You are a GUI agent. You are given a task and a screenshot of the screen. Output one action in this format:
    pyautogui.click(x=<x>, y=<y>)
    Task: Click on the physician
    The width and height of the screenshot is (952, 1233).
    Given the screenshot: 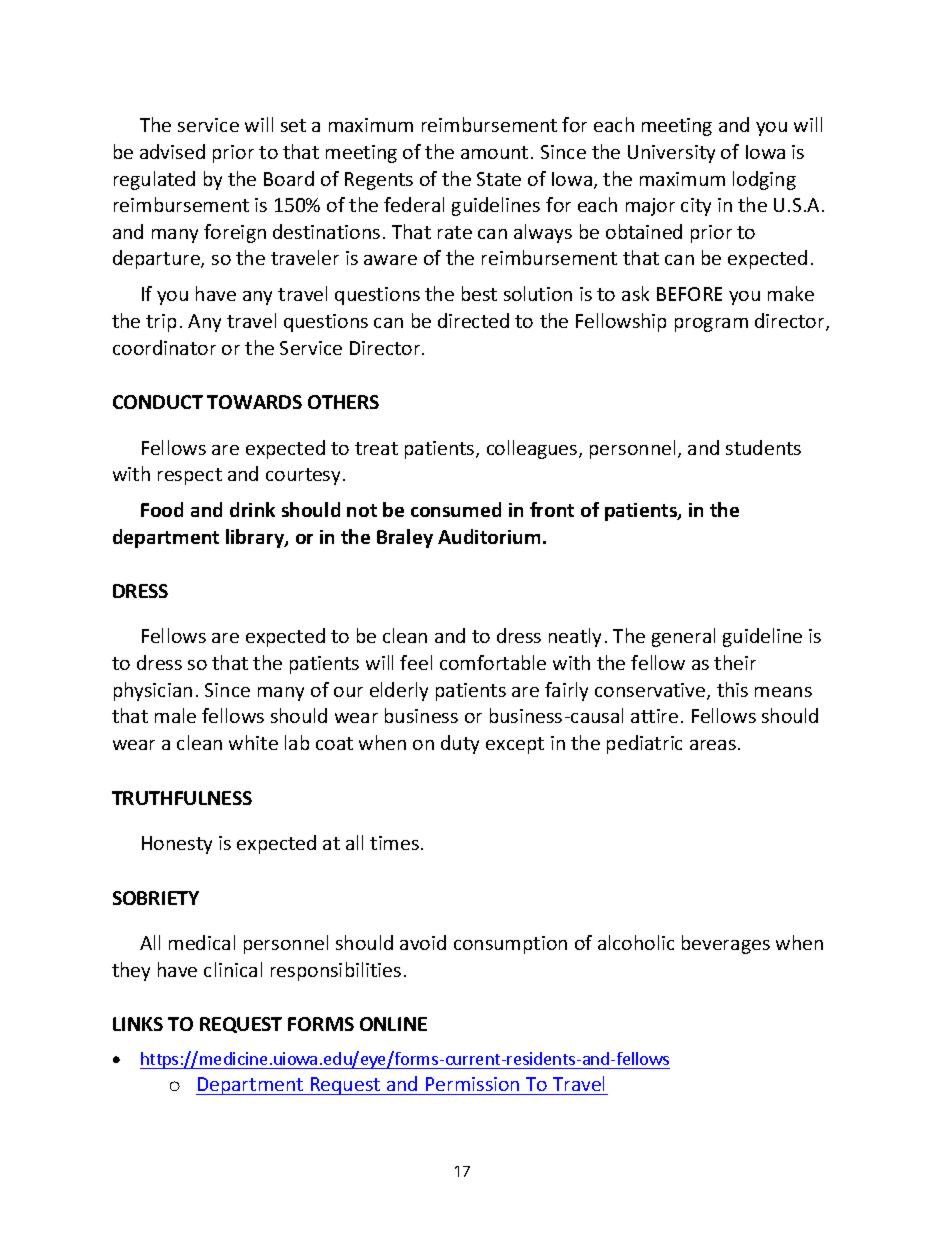 What is the action you would take?
    pyautogui.click(x=153, y=691)
